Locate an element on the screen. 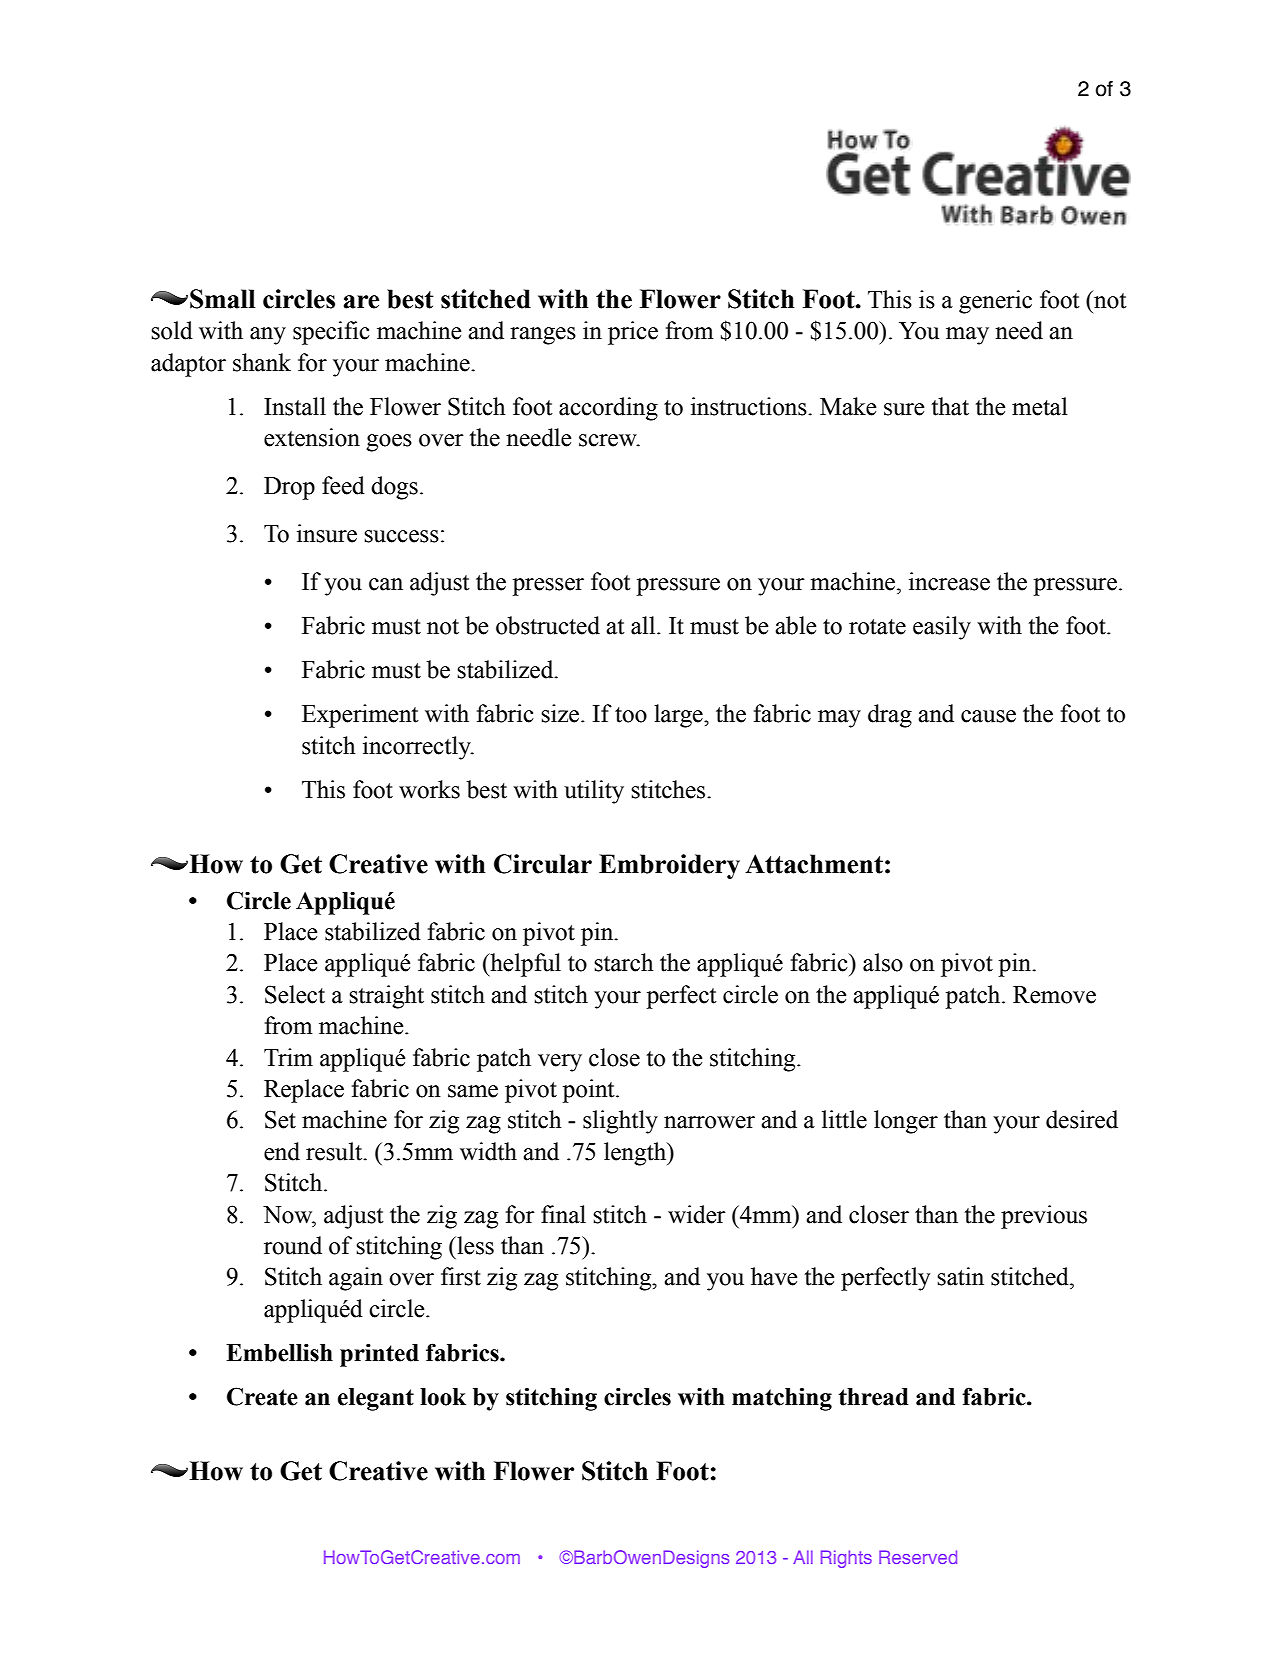 The width and height of the screenshot is (1281, 1658). generic is located at coordinates (995, 302).
